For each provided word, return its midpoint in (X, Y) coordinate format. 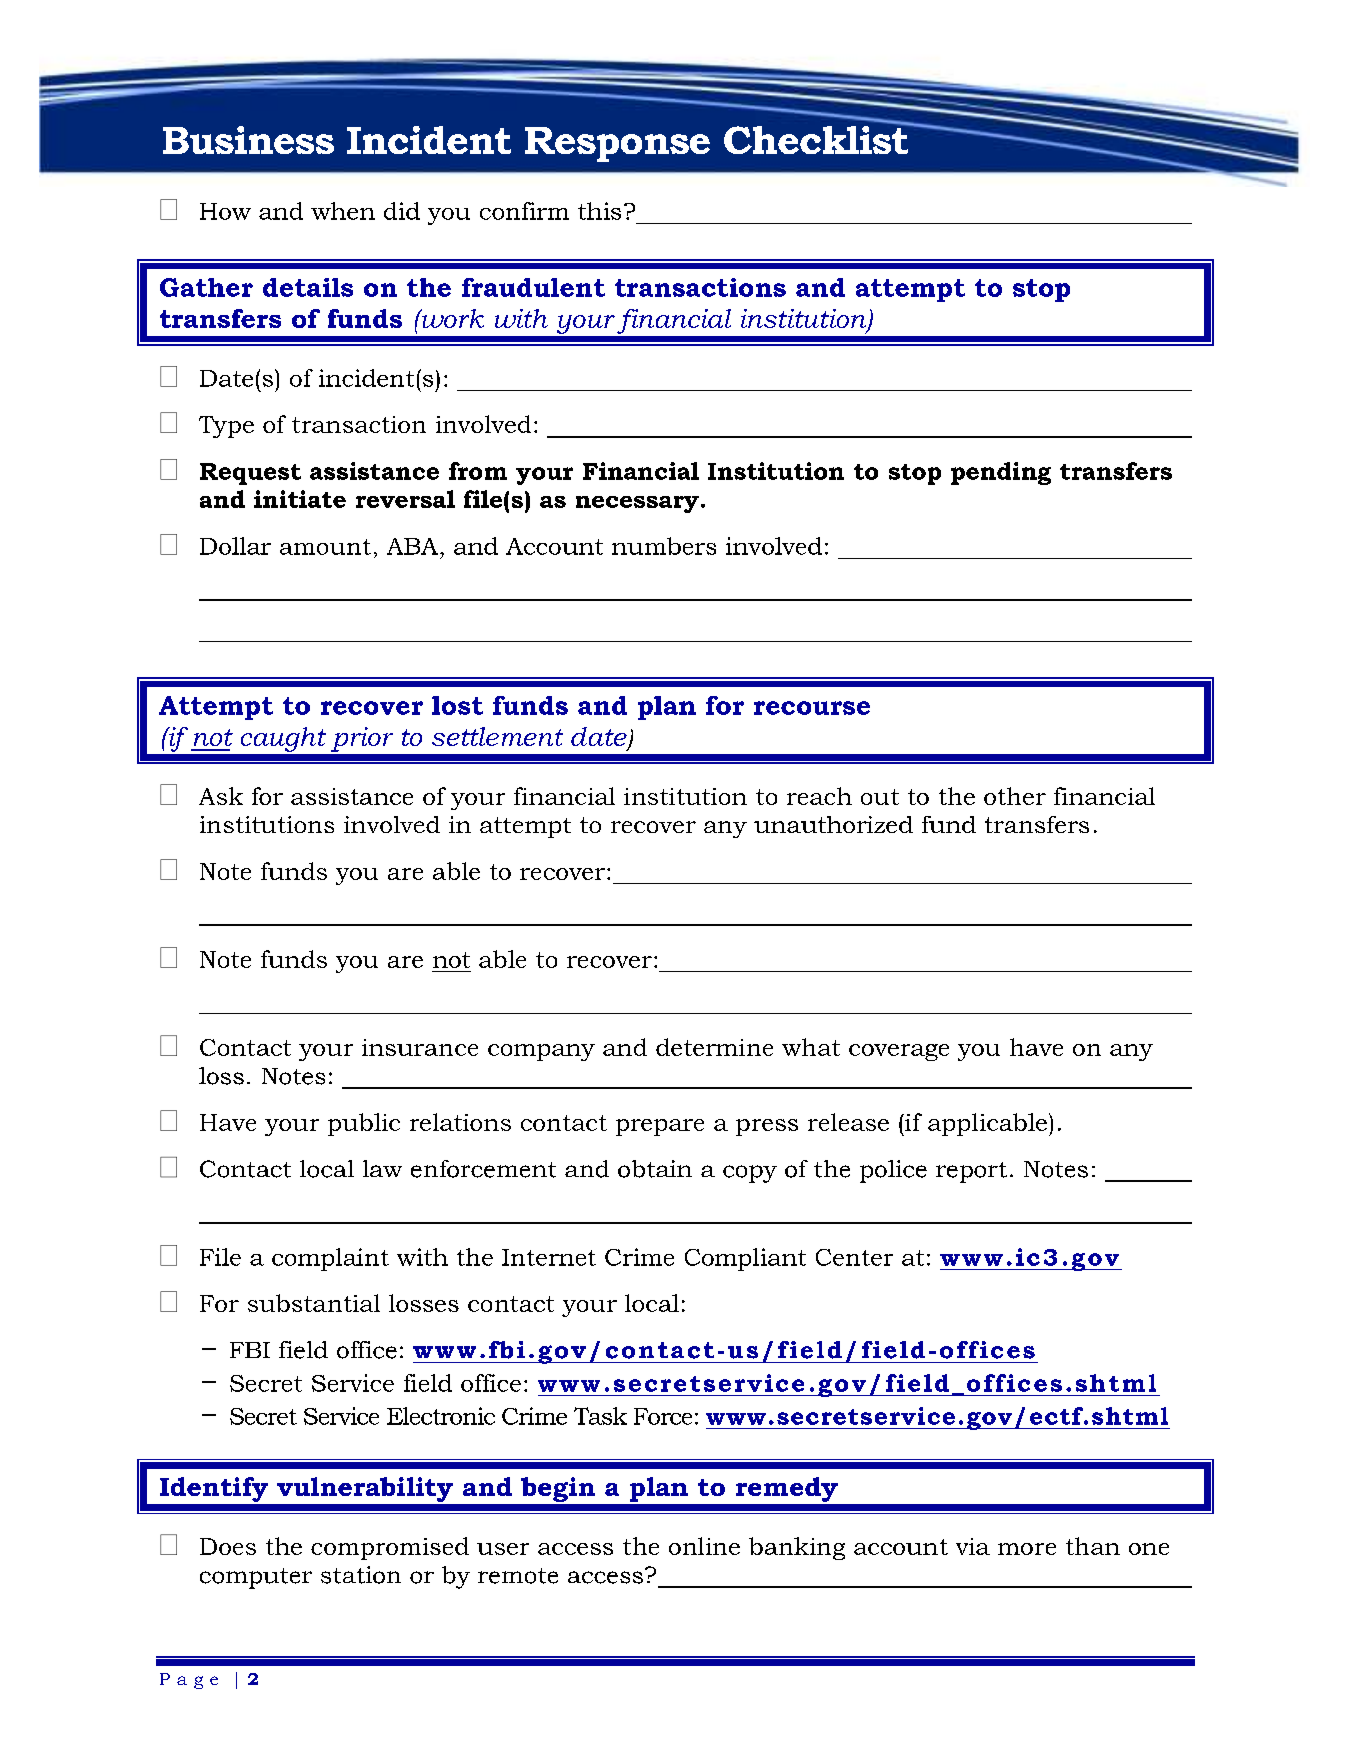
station (361, 1575)
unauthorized (833, 824)
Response (617, 144)
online (704, 1546)
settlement (497, 736)
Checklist (817, 138)
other (1015, 796)
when (343, 211)
